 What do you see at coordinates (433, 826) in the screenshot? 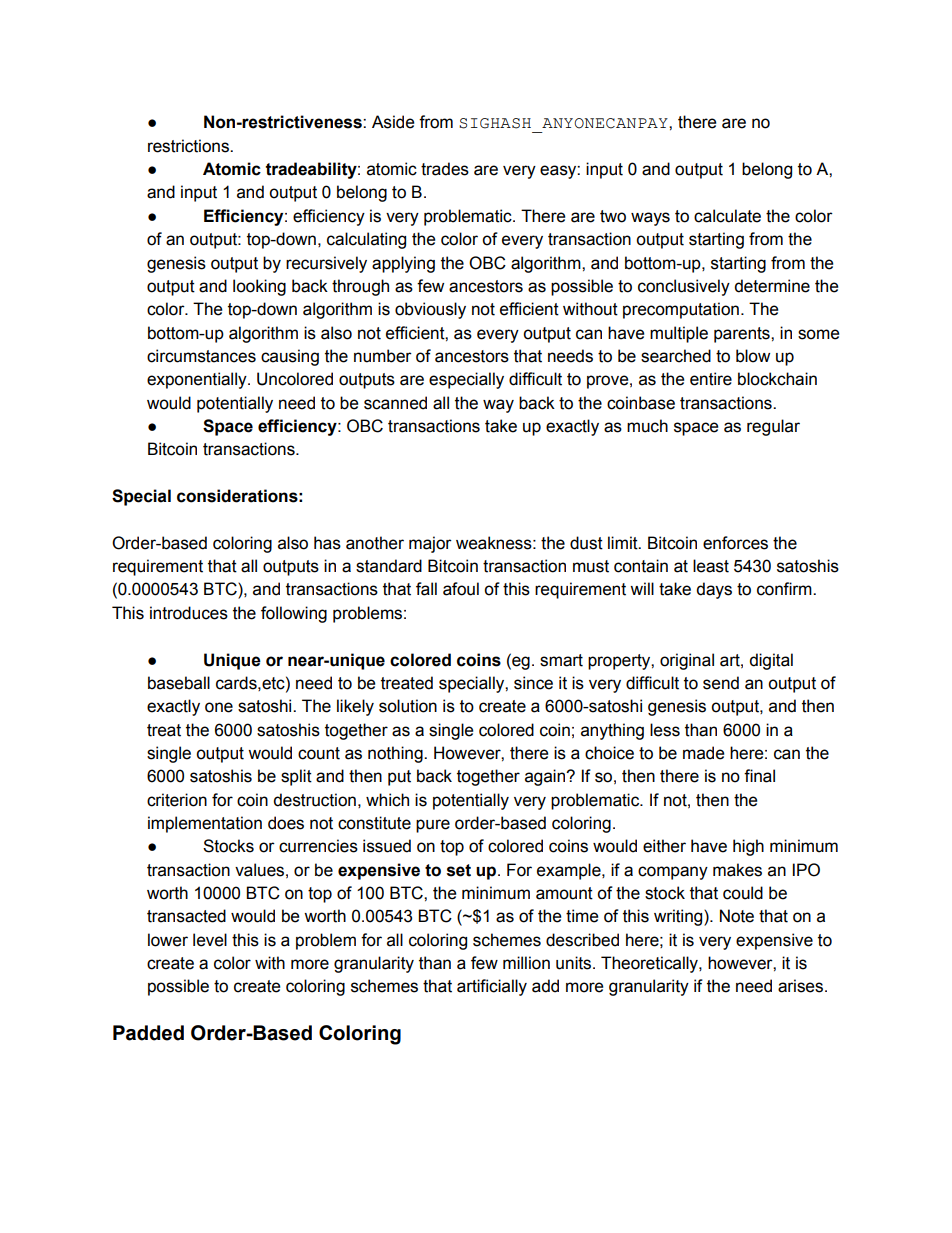
I see `pure` at bounding box center [433, 826].
